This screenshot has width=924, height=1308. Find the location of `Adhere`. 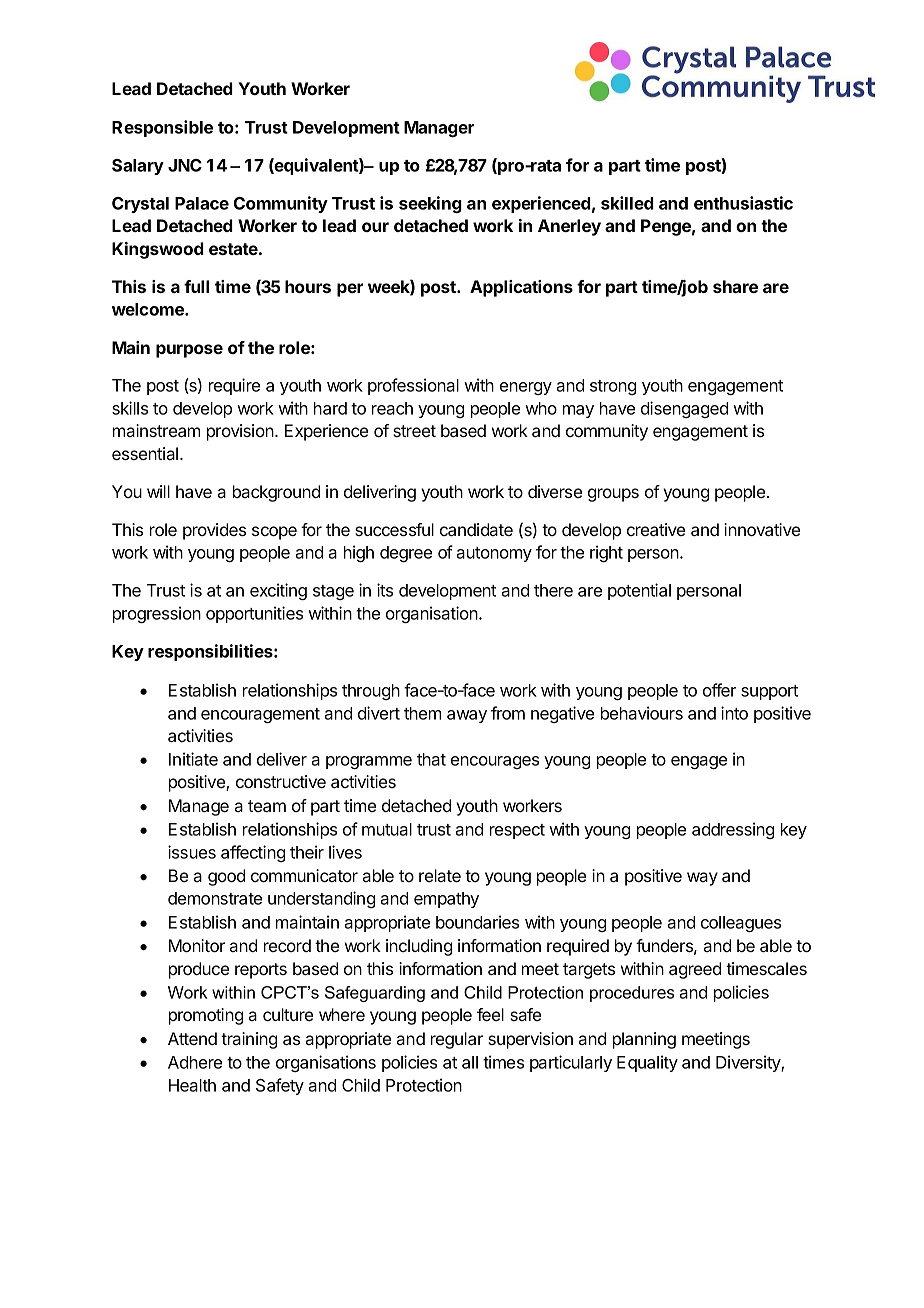

Adhere is located at coordinates (195, 1062).
